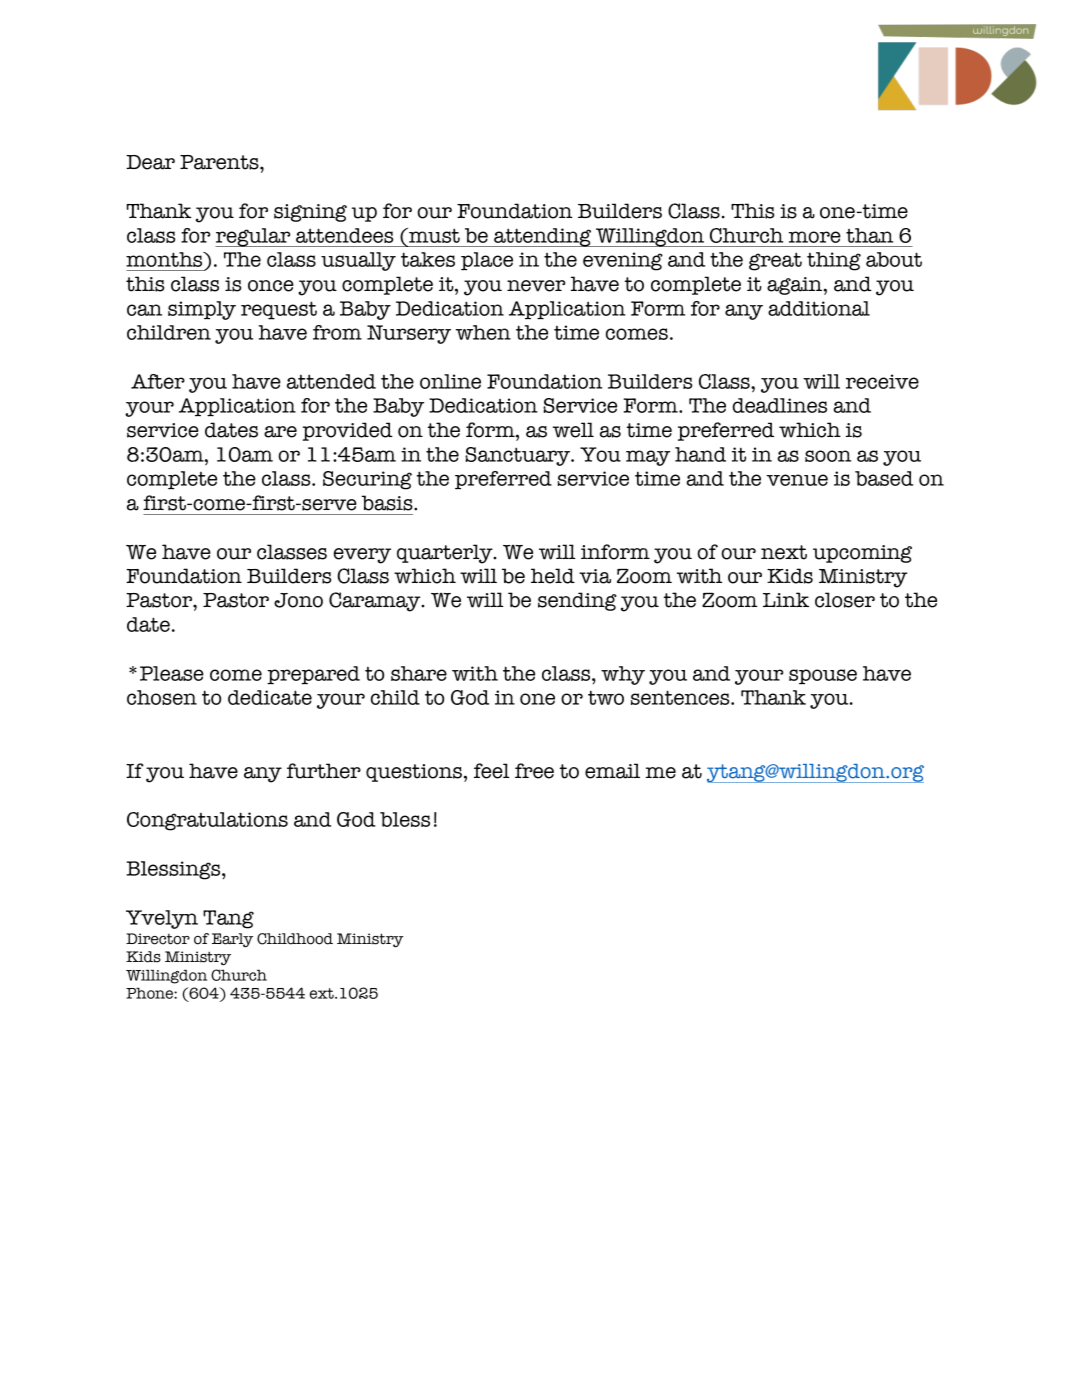 This page has width=1073, height=1389. I want to click on Jono, so click(298, 600).
